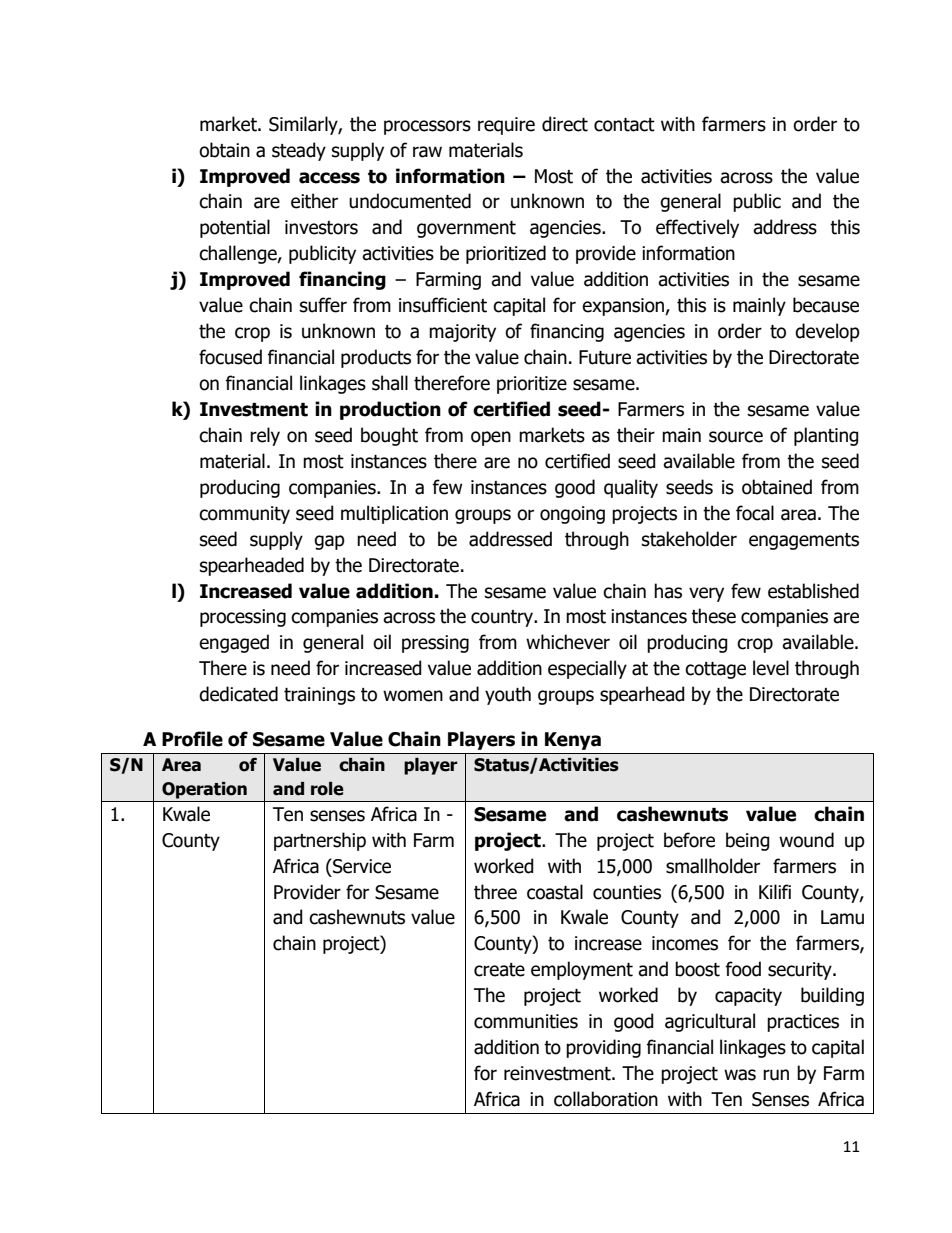 This page has width=952, height=1233. What do you see at coordinates (603, 1048) in the page?
I see `providing` at bounding box center [603, 1048].
